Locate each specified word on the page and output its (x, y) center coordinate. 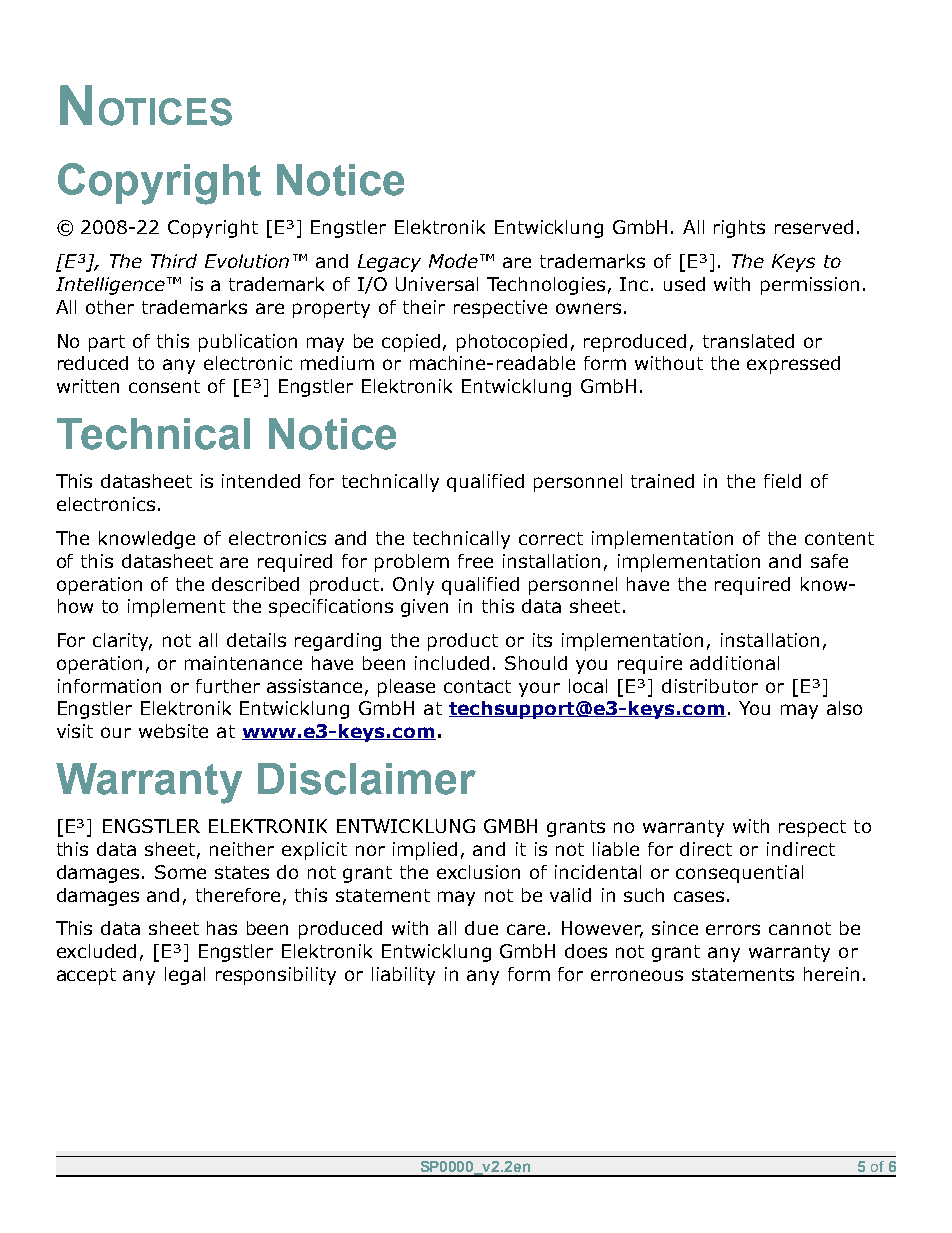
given (424, 608)
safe (829, 561)
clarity (122, 642)
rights (739, 229)
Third (174, 261)
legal (185, 976)
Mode (453, 261)
